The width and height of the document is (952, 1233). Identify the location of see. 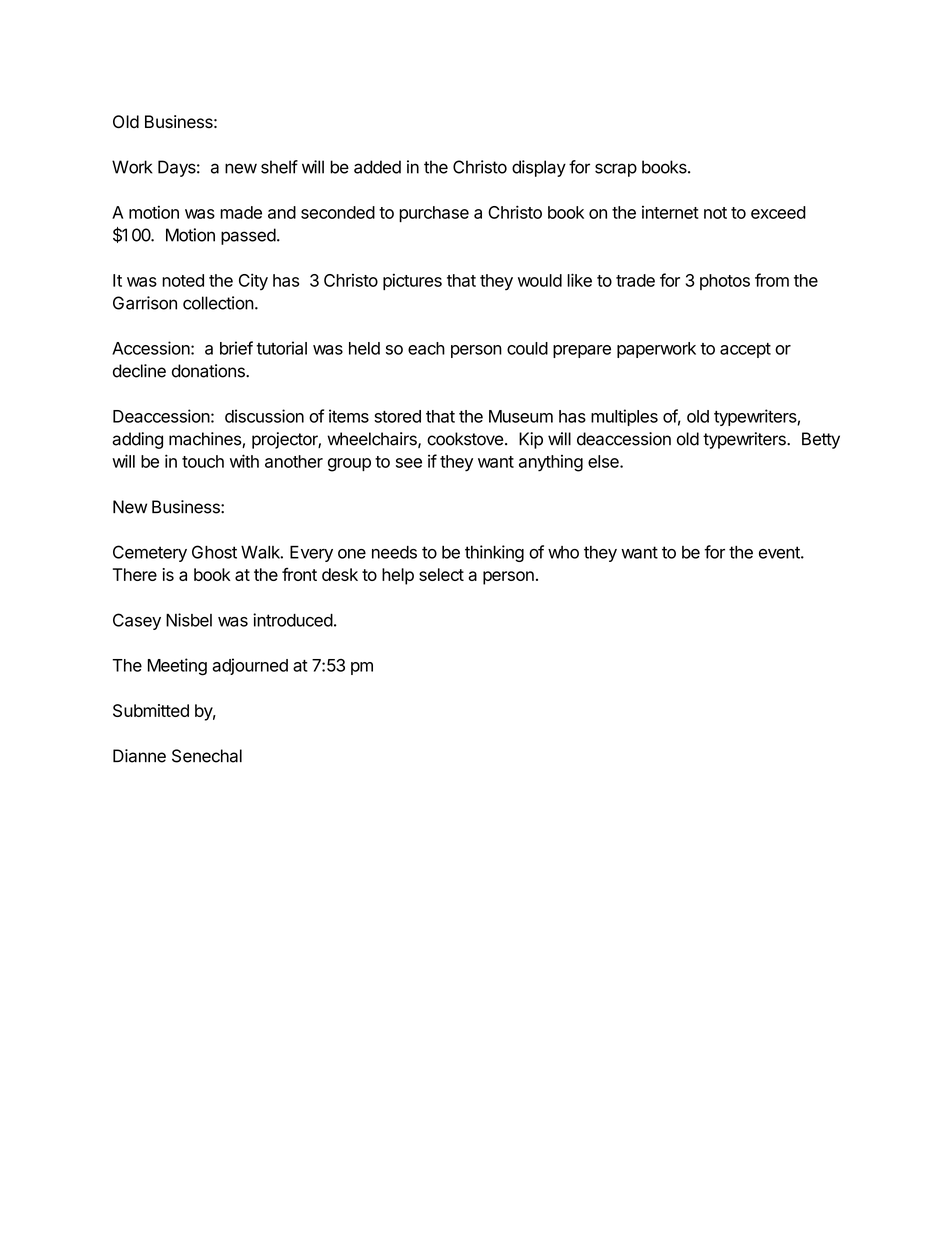
(409, 463).
